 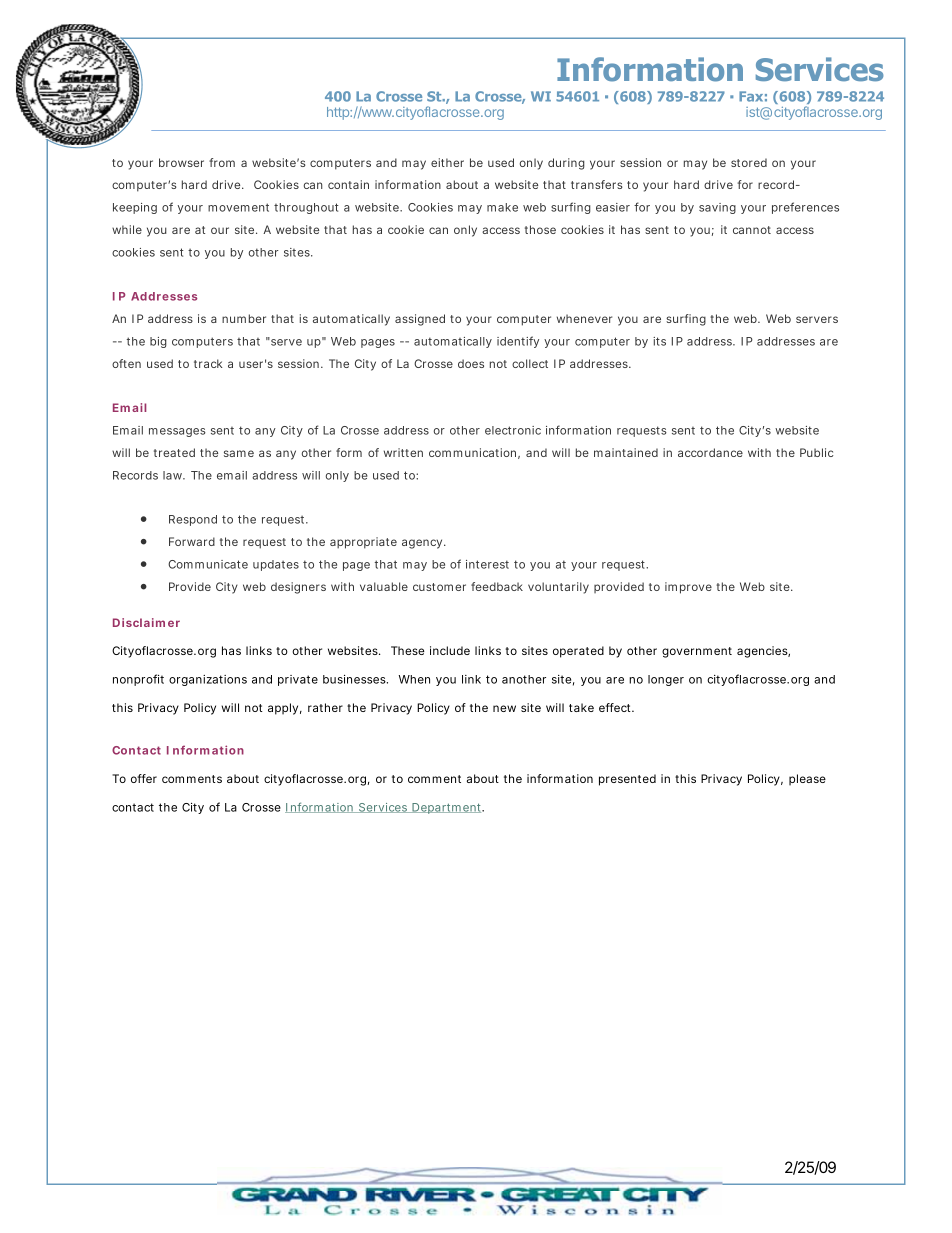 What do you see at coordinates (807, 780) in the image?
I see `please` at bounding box center [807, 780].
